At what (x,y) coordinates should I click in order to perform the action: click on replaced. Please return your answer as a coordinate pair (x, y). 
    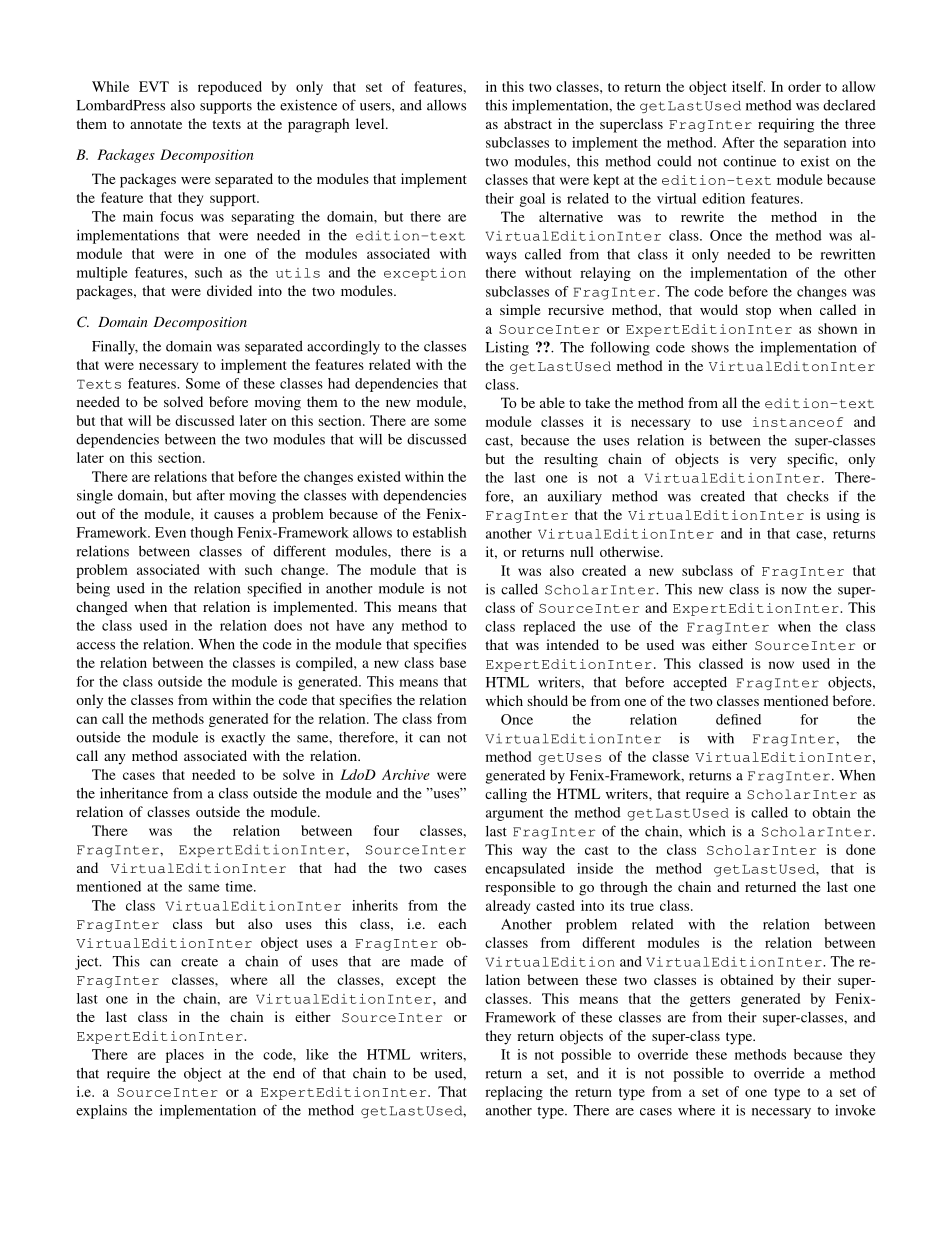
    Looking at the image, I should click on (549, 628).
